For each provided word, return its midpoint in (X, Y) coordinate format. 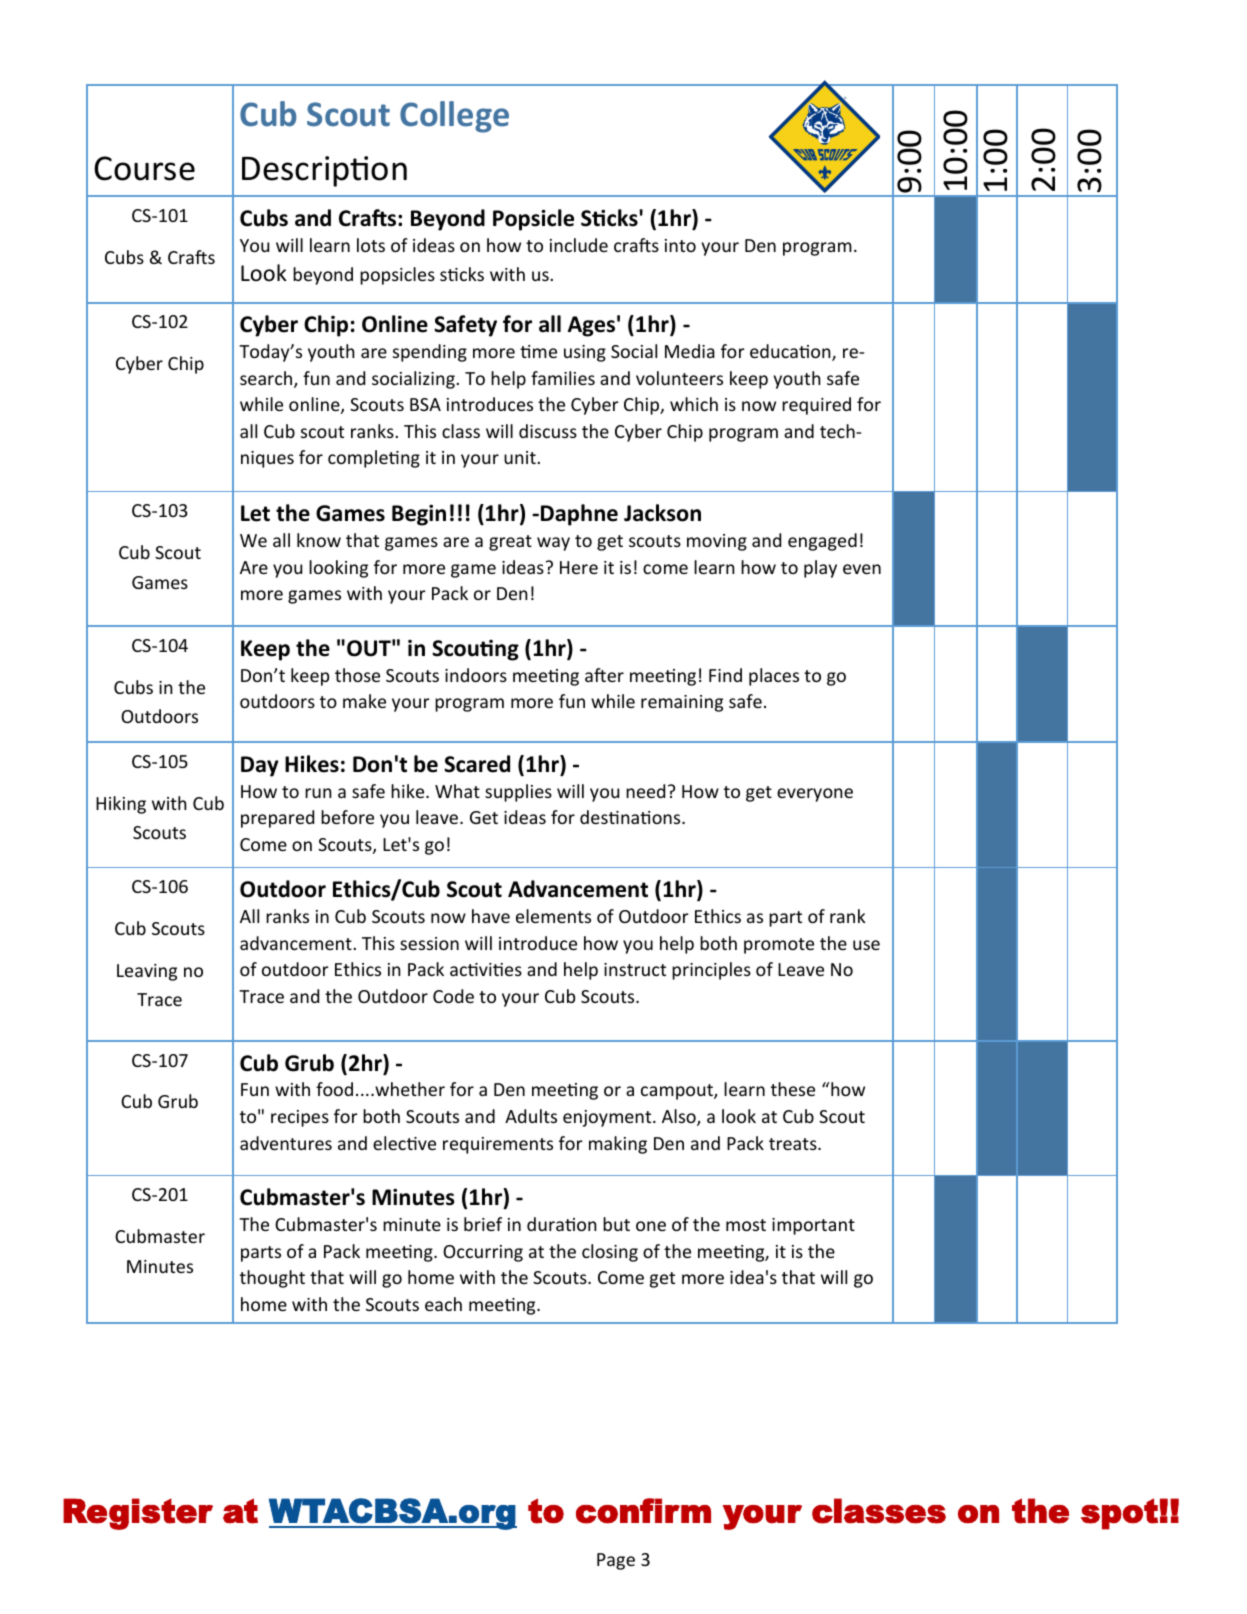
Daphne (579, 515)
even (862, 569)
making (618, 1145)
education (791, 352)
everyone (815, 795)
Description (324, 171)
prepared (277, 819)
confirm (643, 1511)
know (319, 540)
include (579, 245)
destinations (631, 817)
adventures (286, 1143)
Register (138, 1514)
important (813, 1226)
